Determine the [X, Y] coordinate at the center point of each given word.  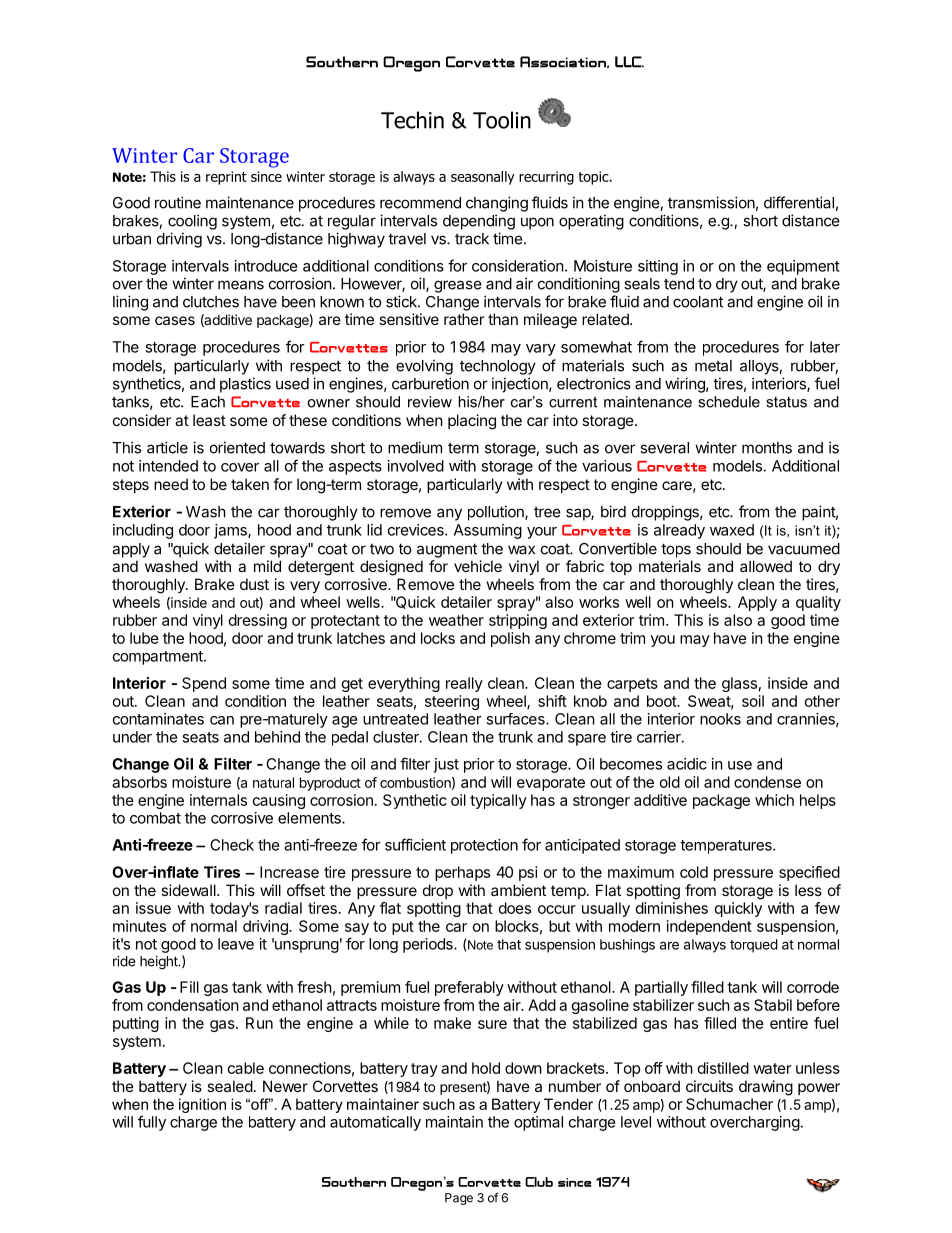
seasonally [483, 178]
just [446, 765]
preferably [469, 988]
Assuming [488, 531]
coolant [698, 302]
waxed [732, 530]
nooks [720, 719]
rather [464, 319]
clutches [211, 302]
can [222, 720]
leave [236, 944]
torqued [754, 946]
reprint [226, 178]
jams [231, 531]
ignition [202, 1105]
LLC [629, 62]
